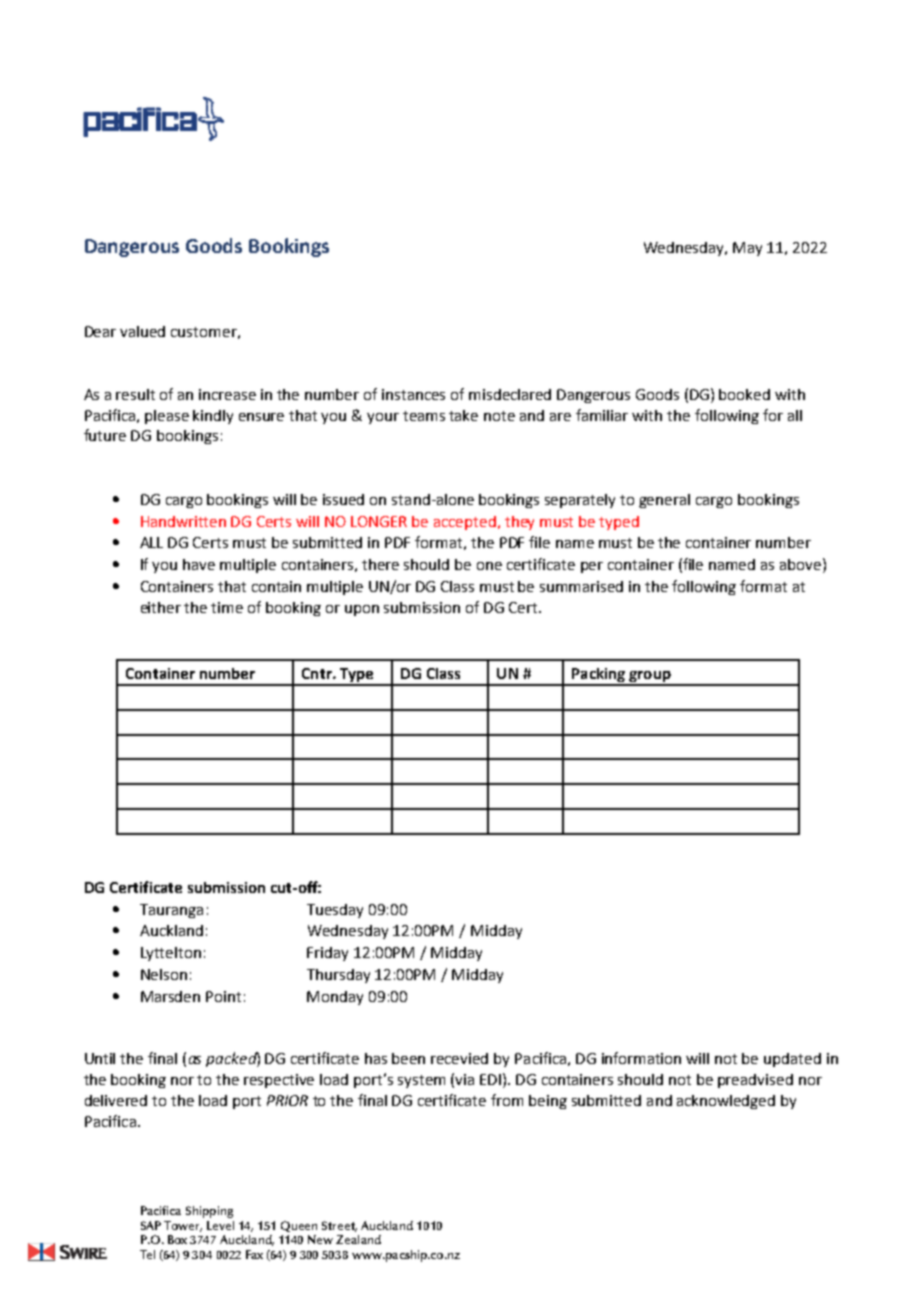 This screenshot has width=924, height=1308. Describe the element at coordinates (413, 394) in the screenshot. I see `instances` at that location.
